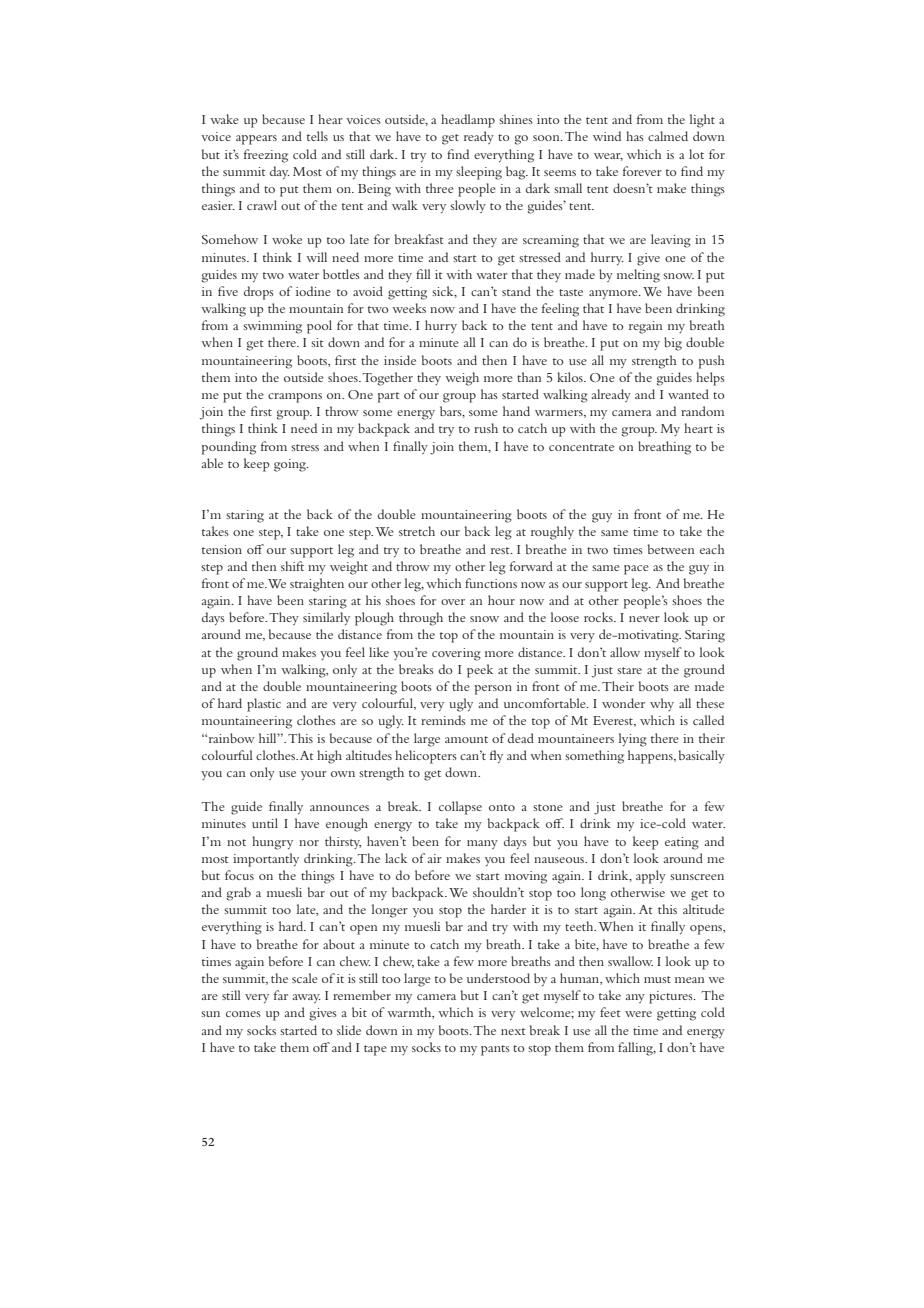  I want to click on shift, so click(292, 566).
